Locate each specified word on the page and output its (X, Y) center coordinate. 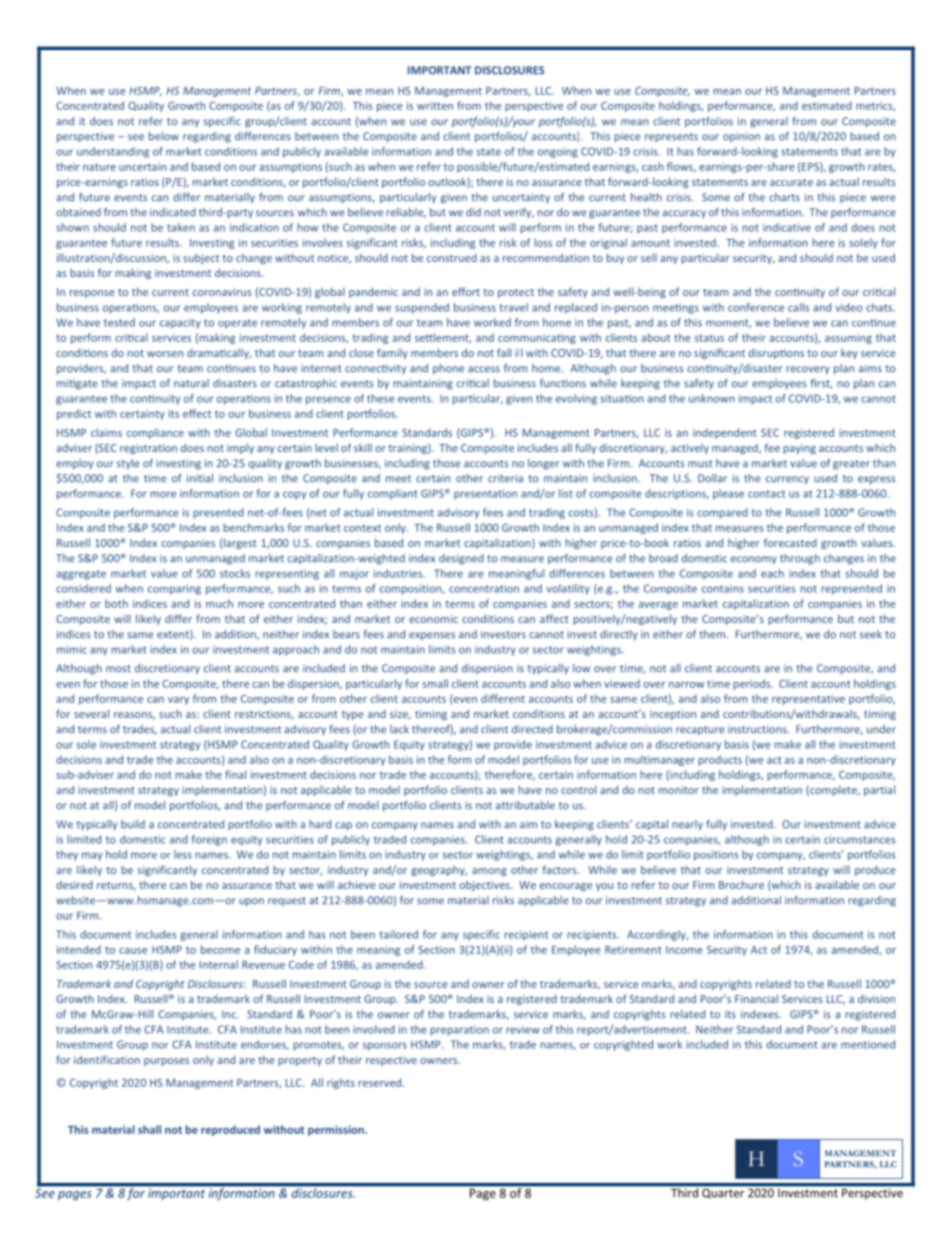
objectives (485, 885)
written (435, 106)
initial (200, 478)
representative (808, 700)
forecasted (790, 542)
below (164, 136)
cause (133, 951)
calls (798, 307)
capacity (180, 323)
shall (149, 1129)
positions (716, 855)
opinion (741, 137)
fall (504, 352)
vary (178, 701)
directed (532, 729)
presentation (485, 494)
